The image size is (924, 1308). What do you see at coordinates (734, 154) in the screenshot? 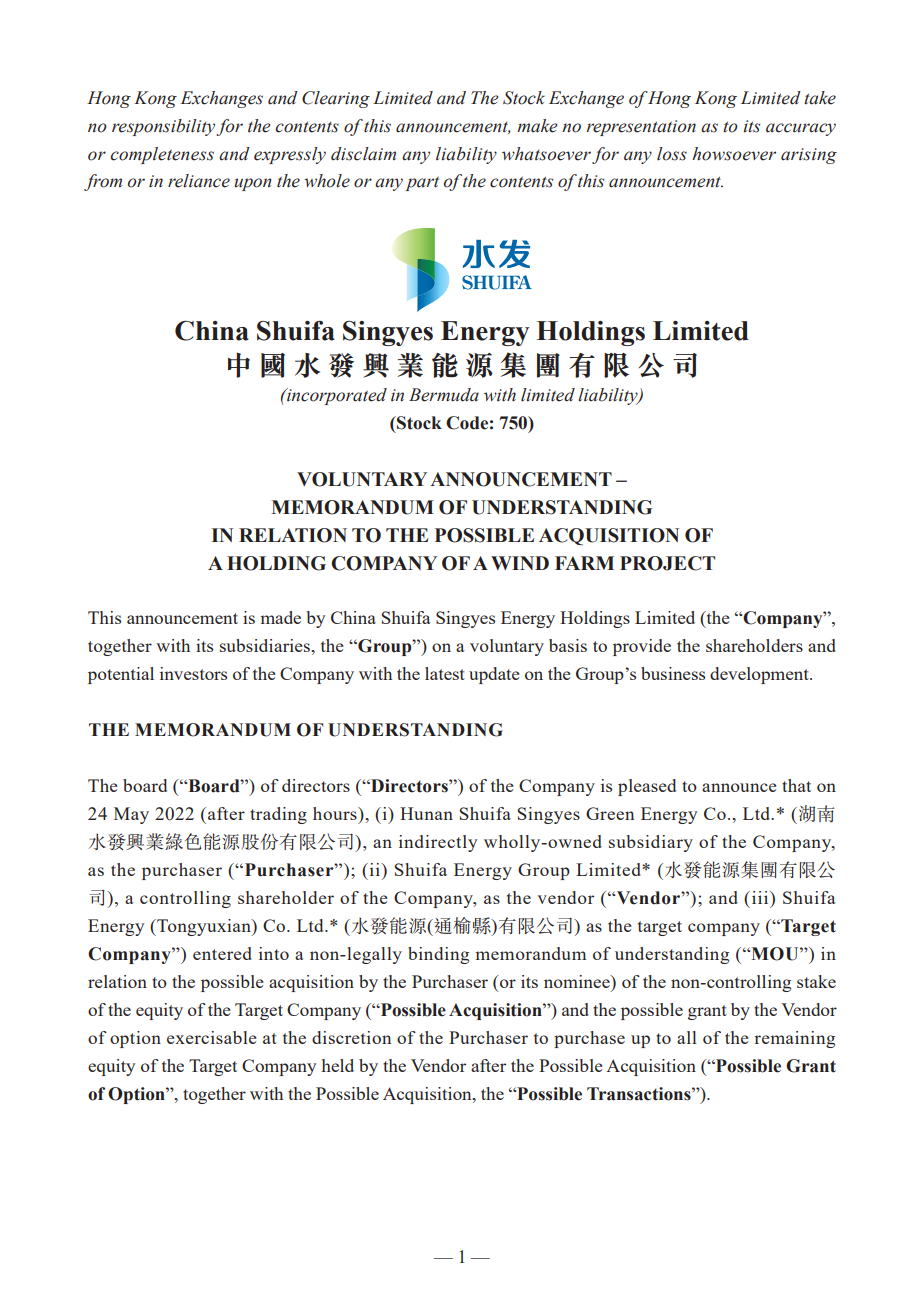
I see `howsoever` at bounding box center [734, 154].
